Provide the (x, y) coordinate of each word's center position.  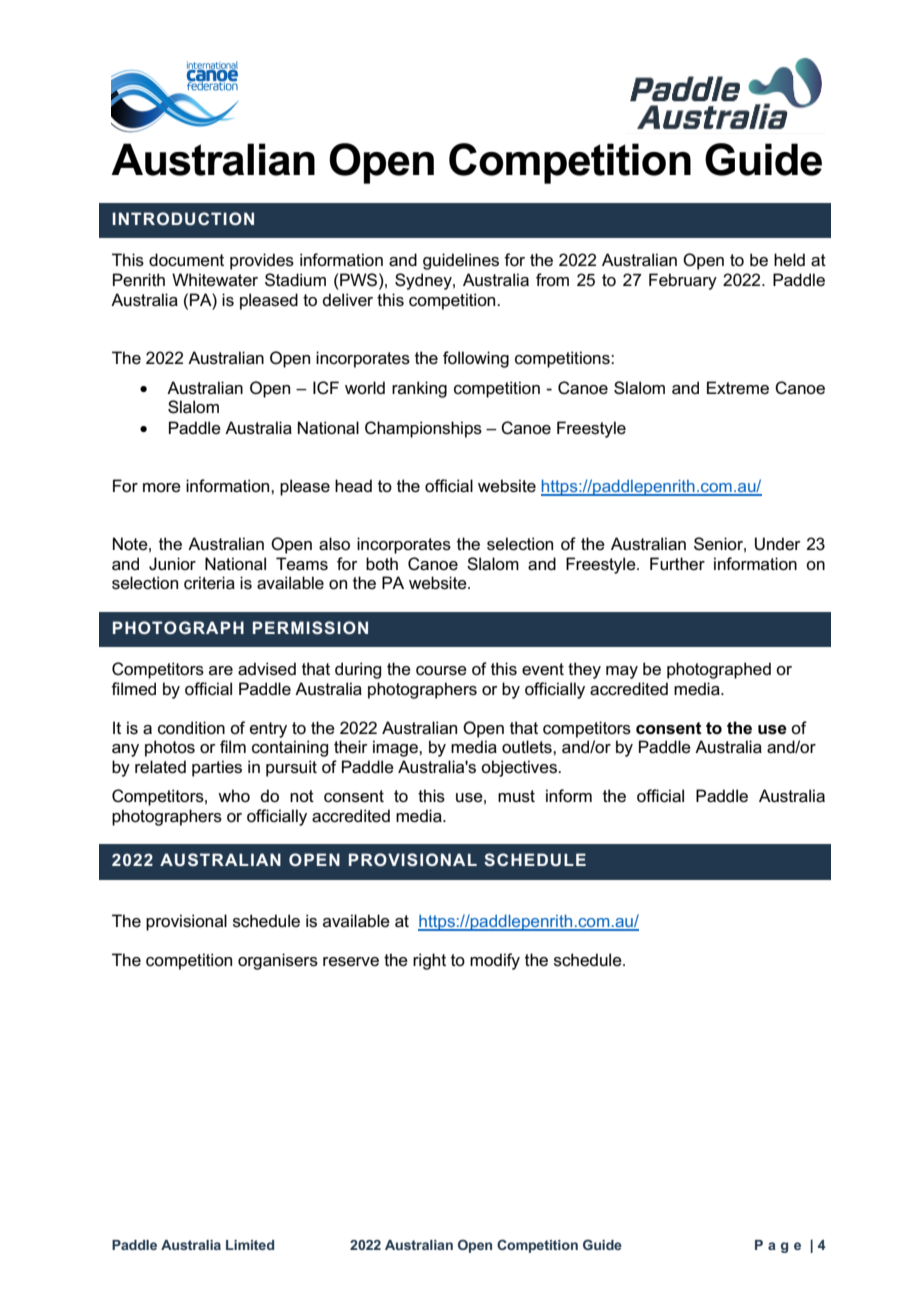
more (162, 488)
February (683, 281)
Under (778, 544)
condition (191, 727)
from (552, 279)
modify (495, 961)
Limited (250, 1245)
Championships (423, 429)
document (186, 260)
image (396, 748)
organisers (278, 961)
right (429, 961)
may (622, 672)
